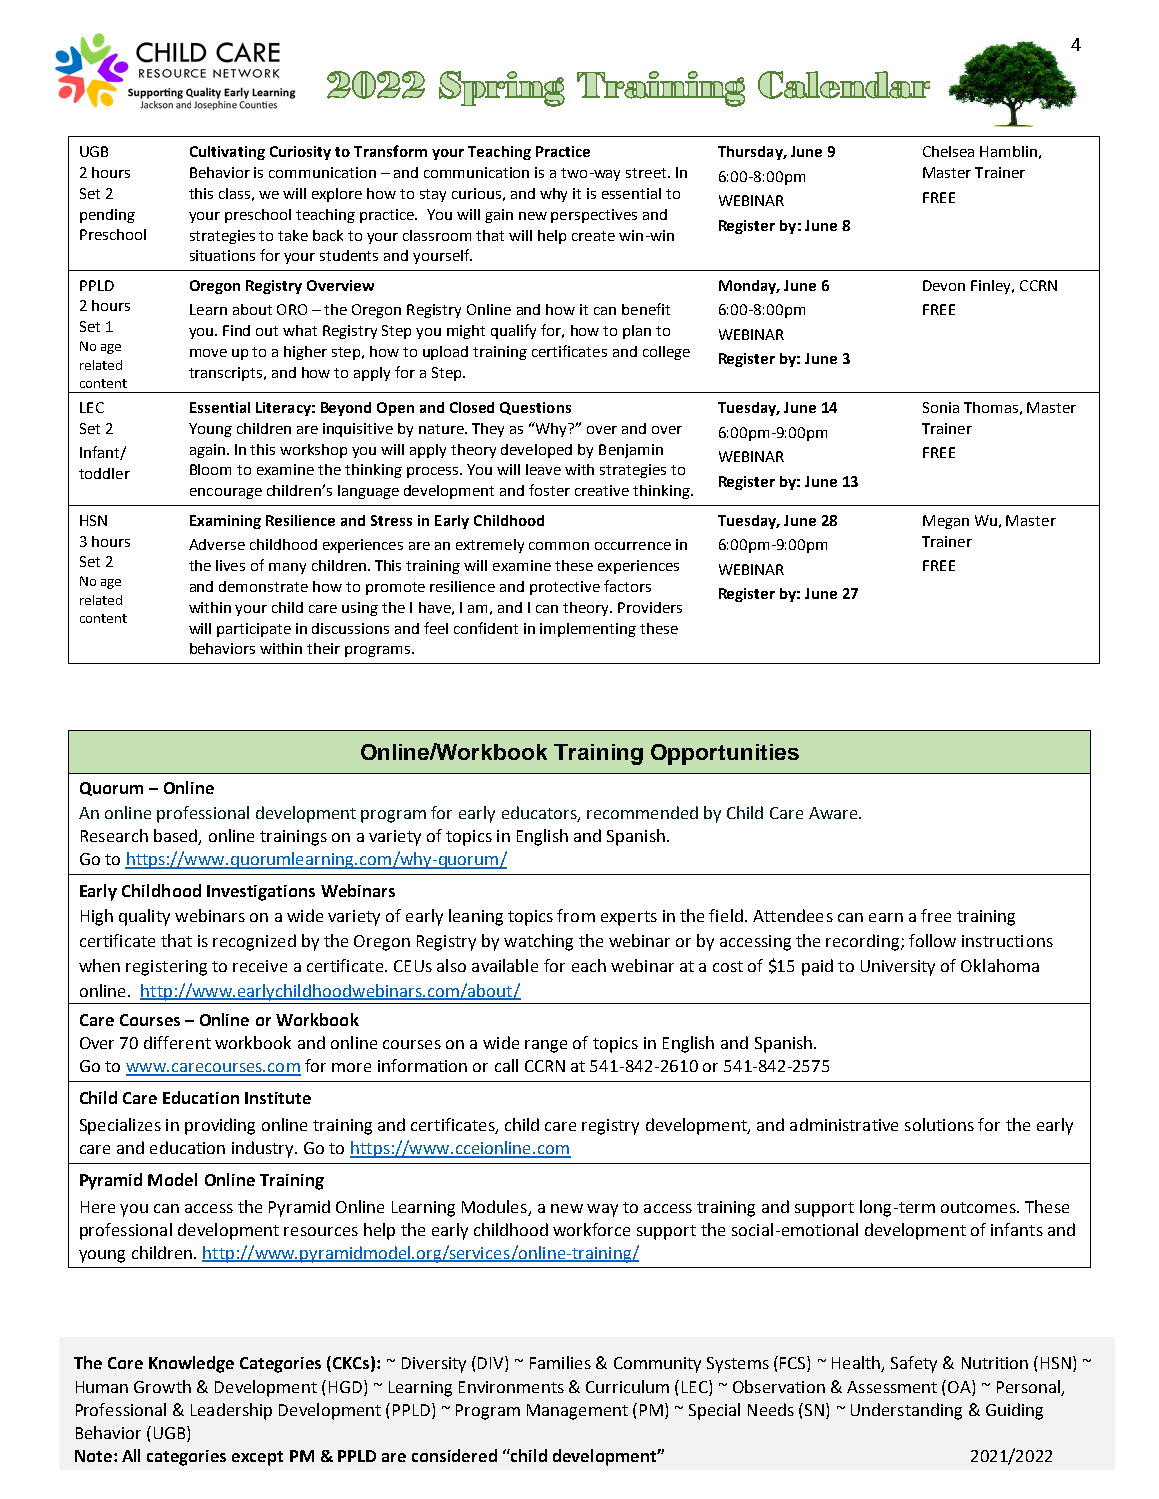  Describe the element at coordinates (948, 151) in the screenshot. I see `Chelsea` at that location.
